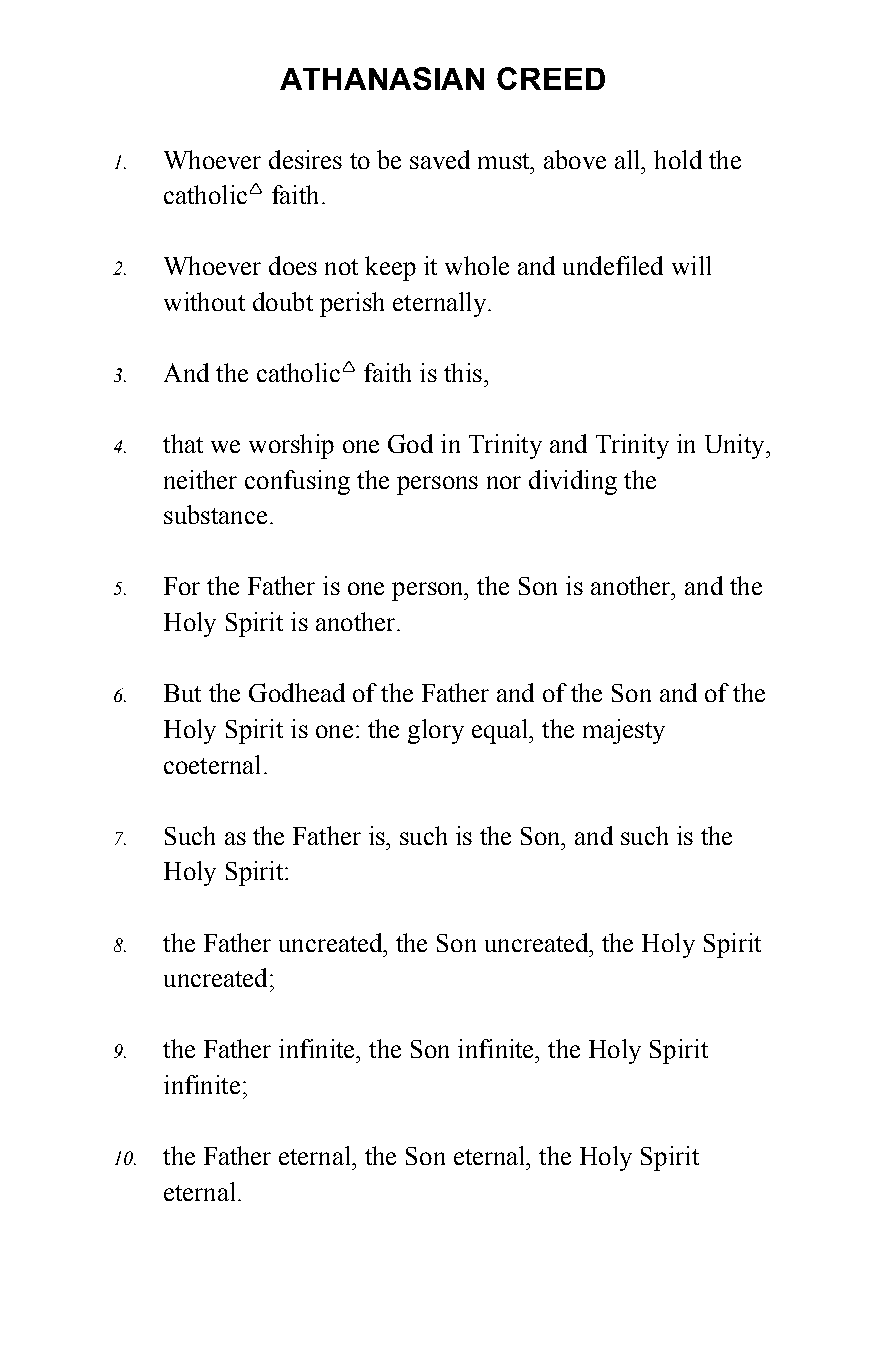 Image resolution: width=887 pixels, height=1372 pixels. Describe the element at coordinates (297, 692) in the document. I see `Godhead` at that location.
